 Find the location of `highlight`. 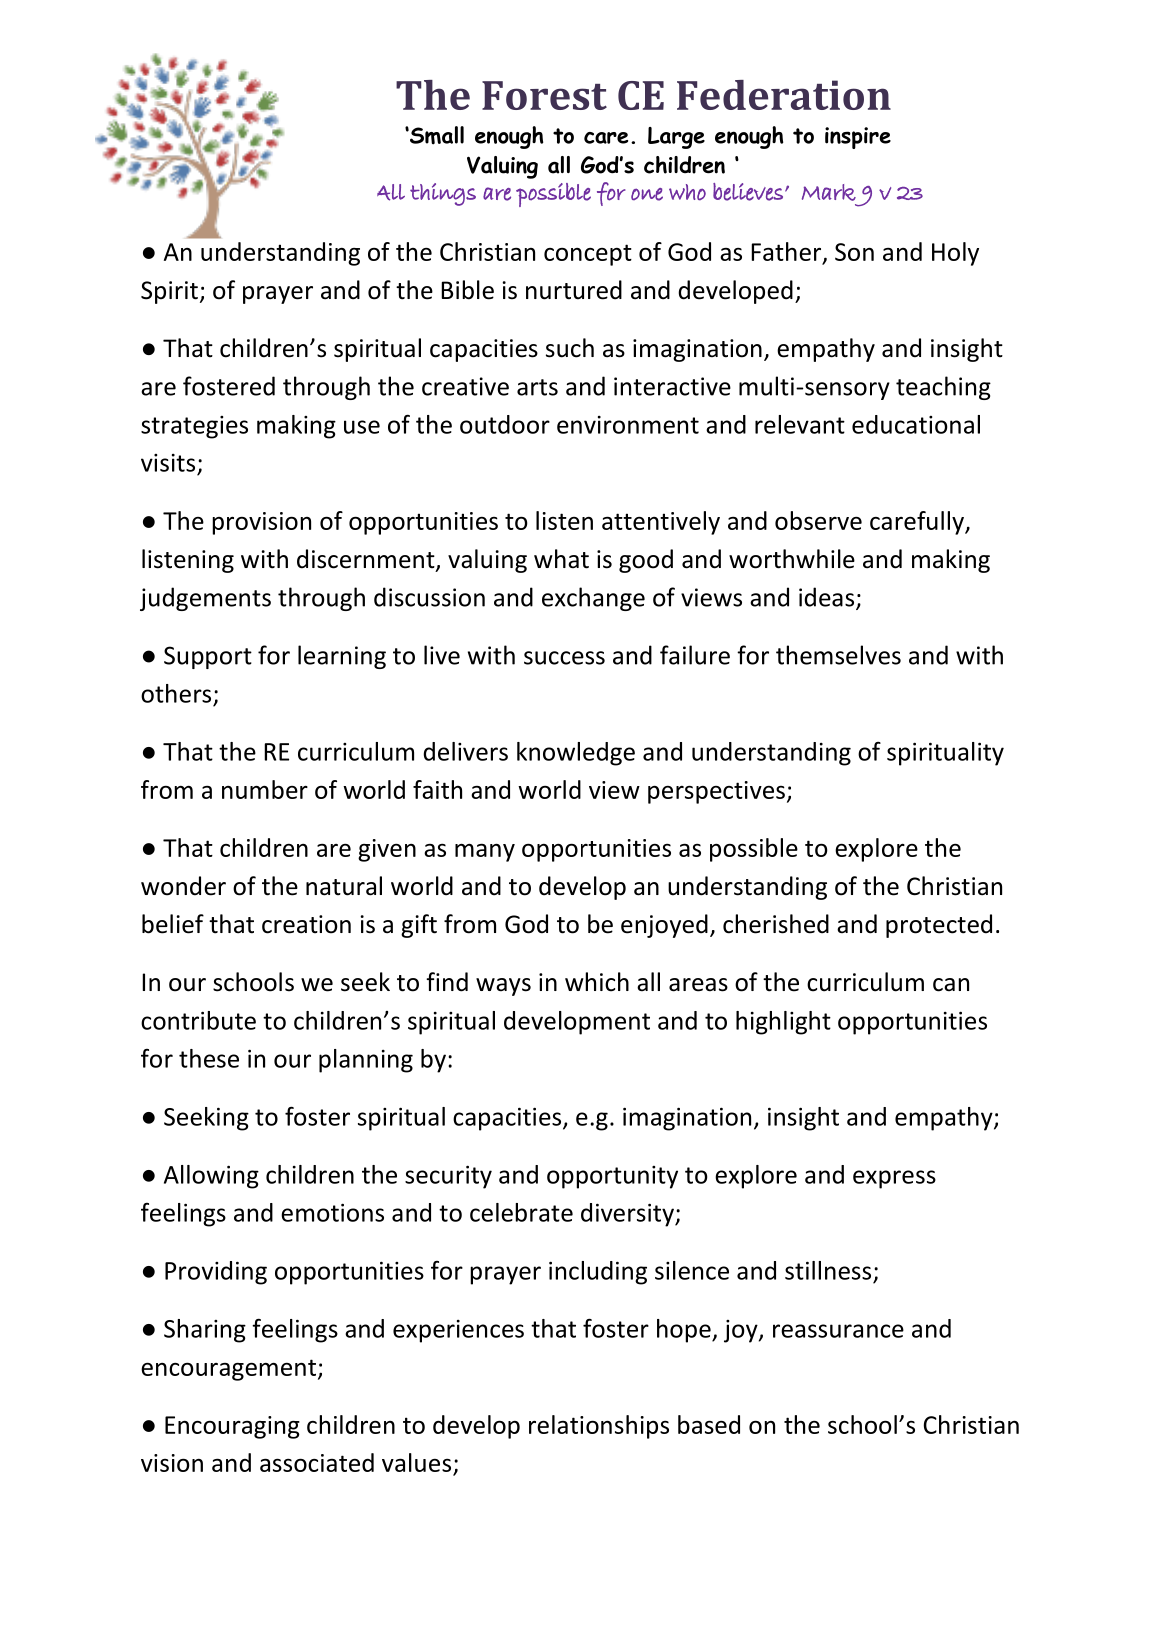

highlight is located at coordinates (783, 1023).
